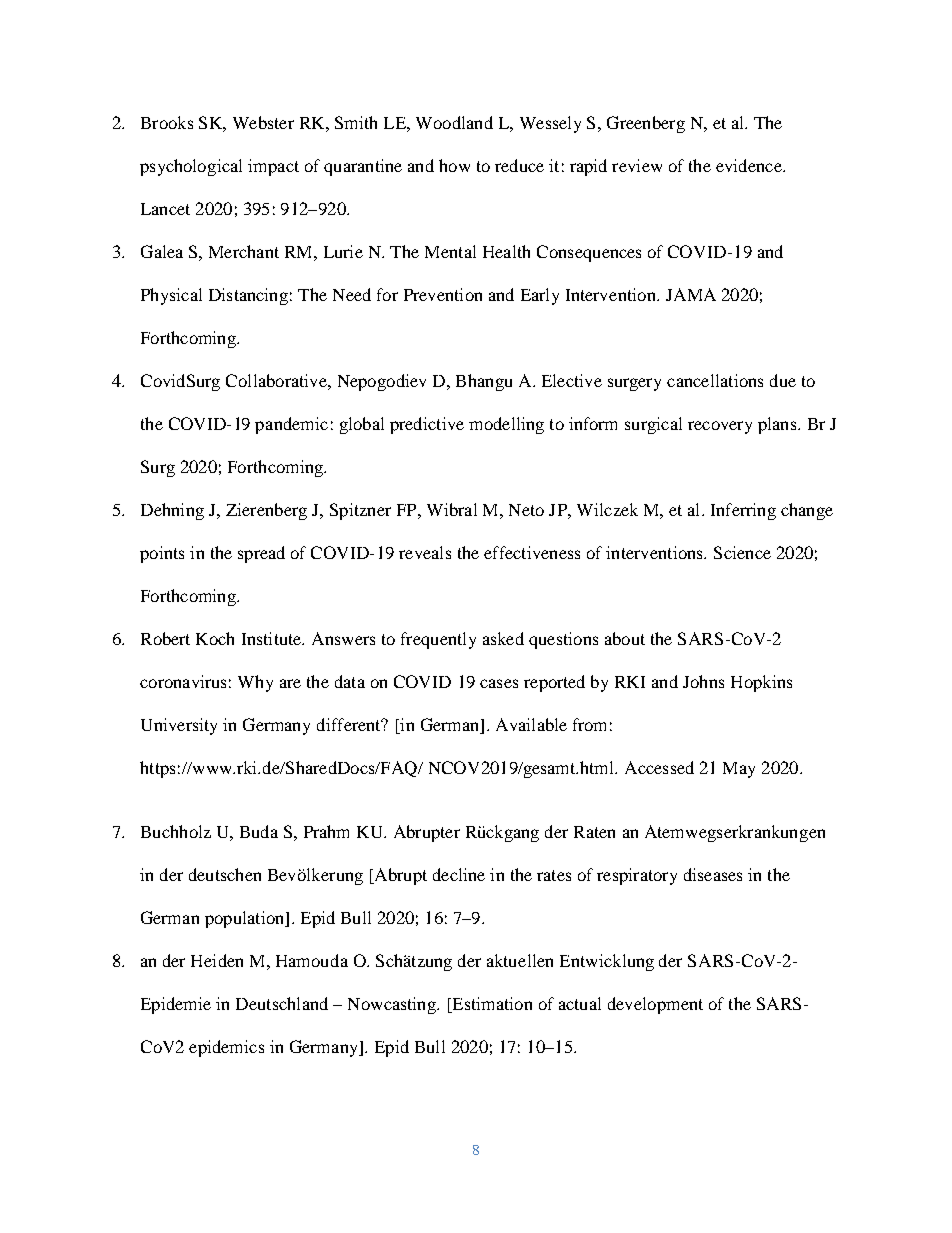  I want to click on evidence, so click(750, 165).
